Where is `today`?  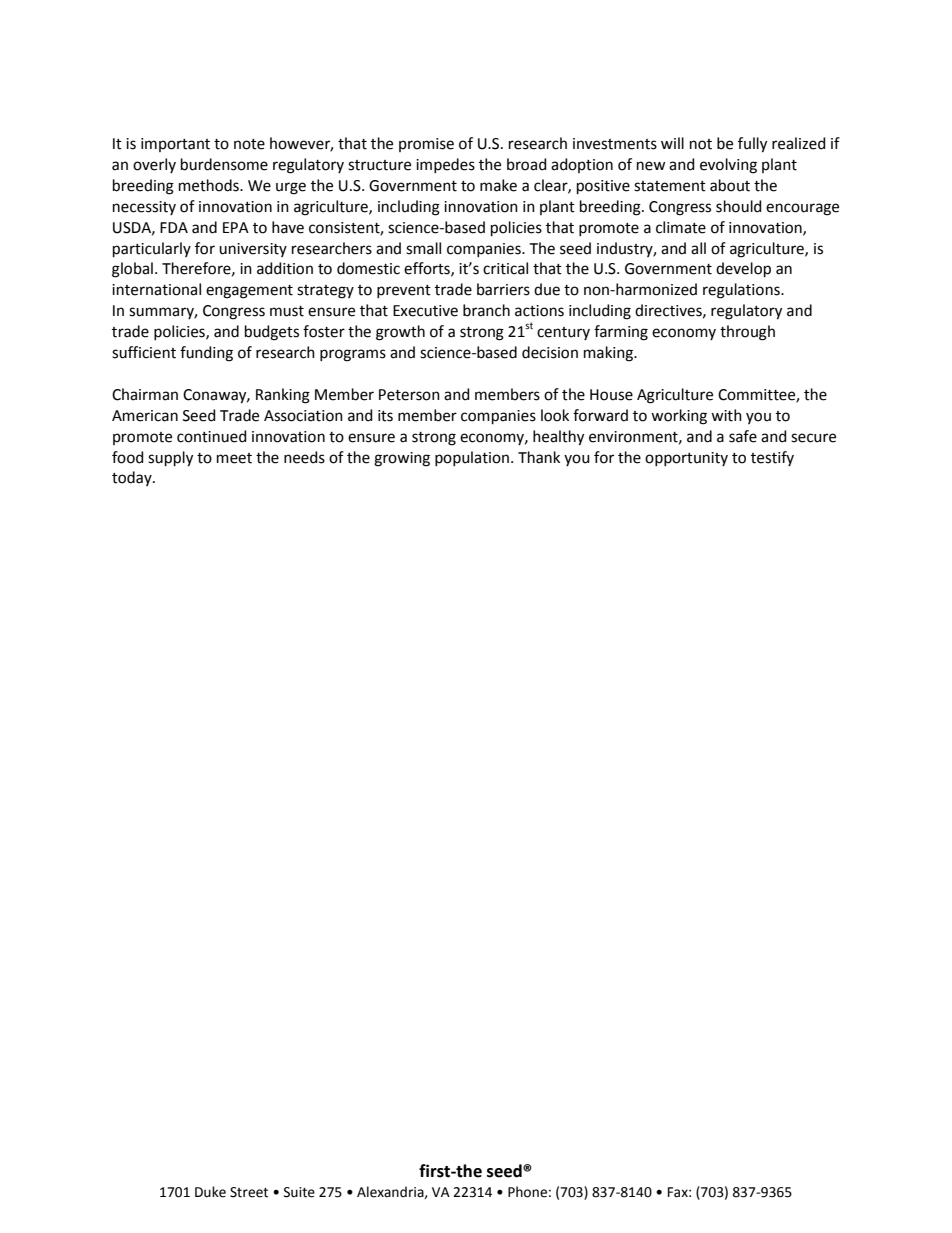
today is located at coordinates (133, 478).
